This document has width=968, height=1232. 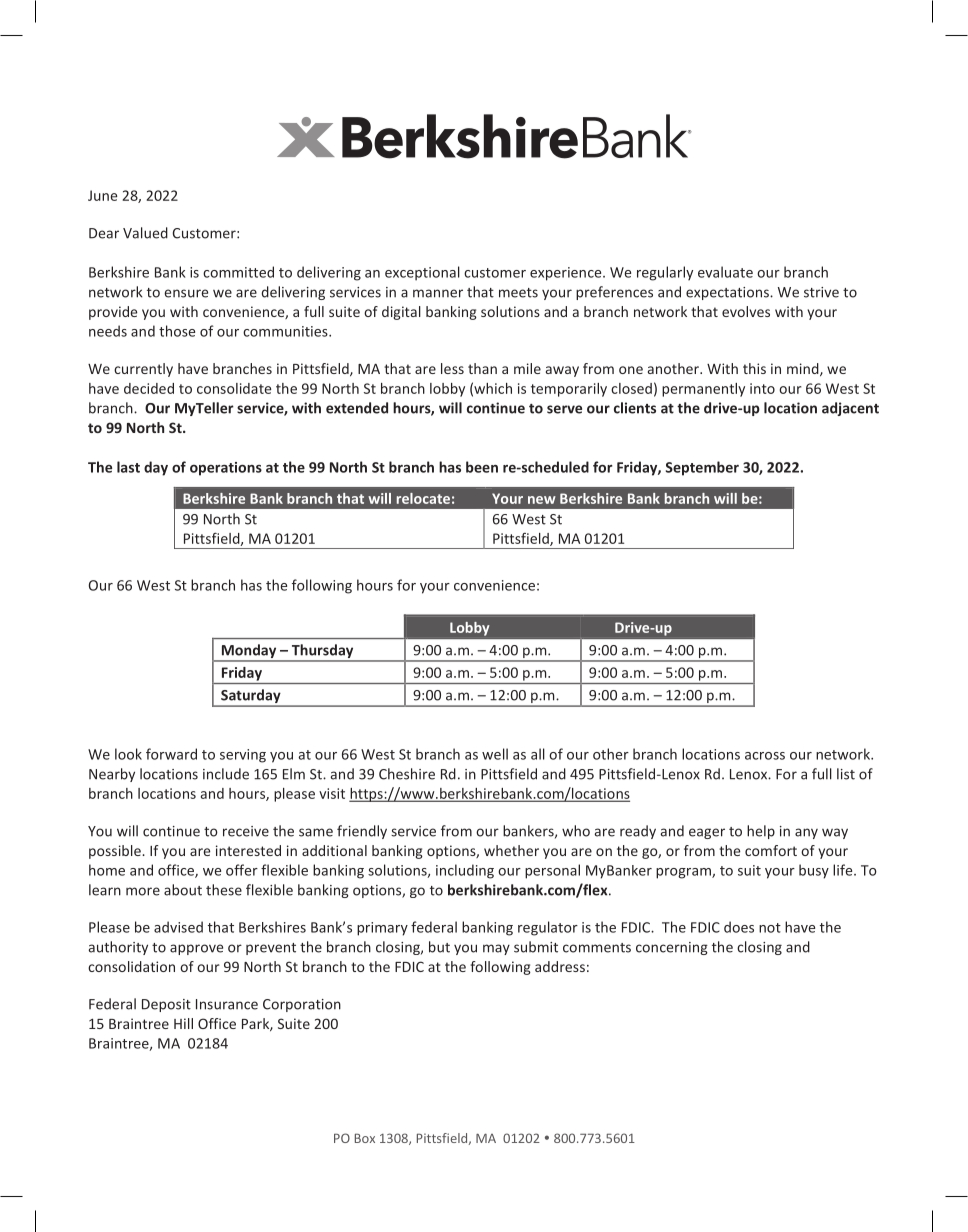 I want to click on Valued, so click(x=145, y=233).
